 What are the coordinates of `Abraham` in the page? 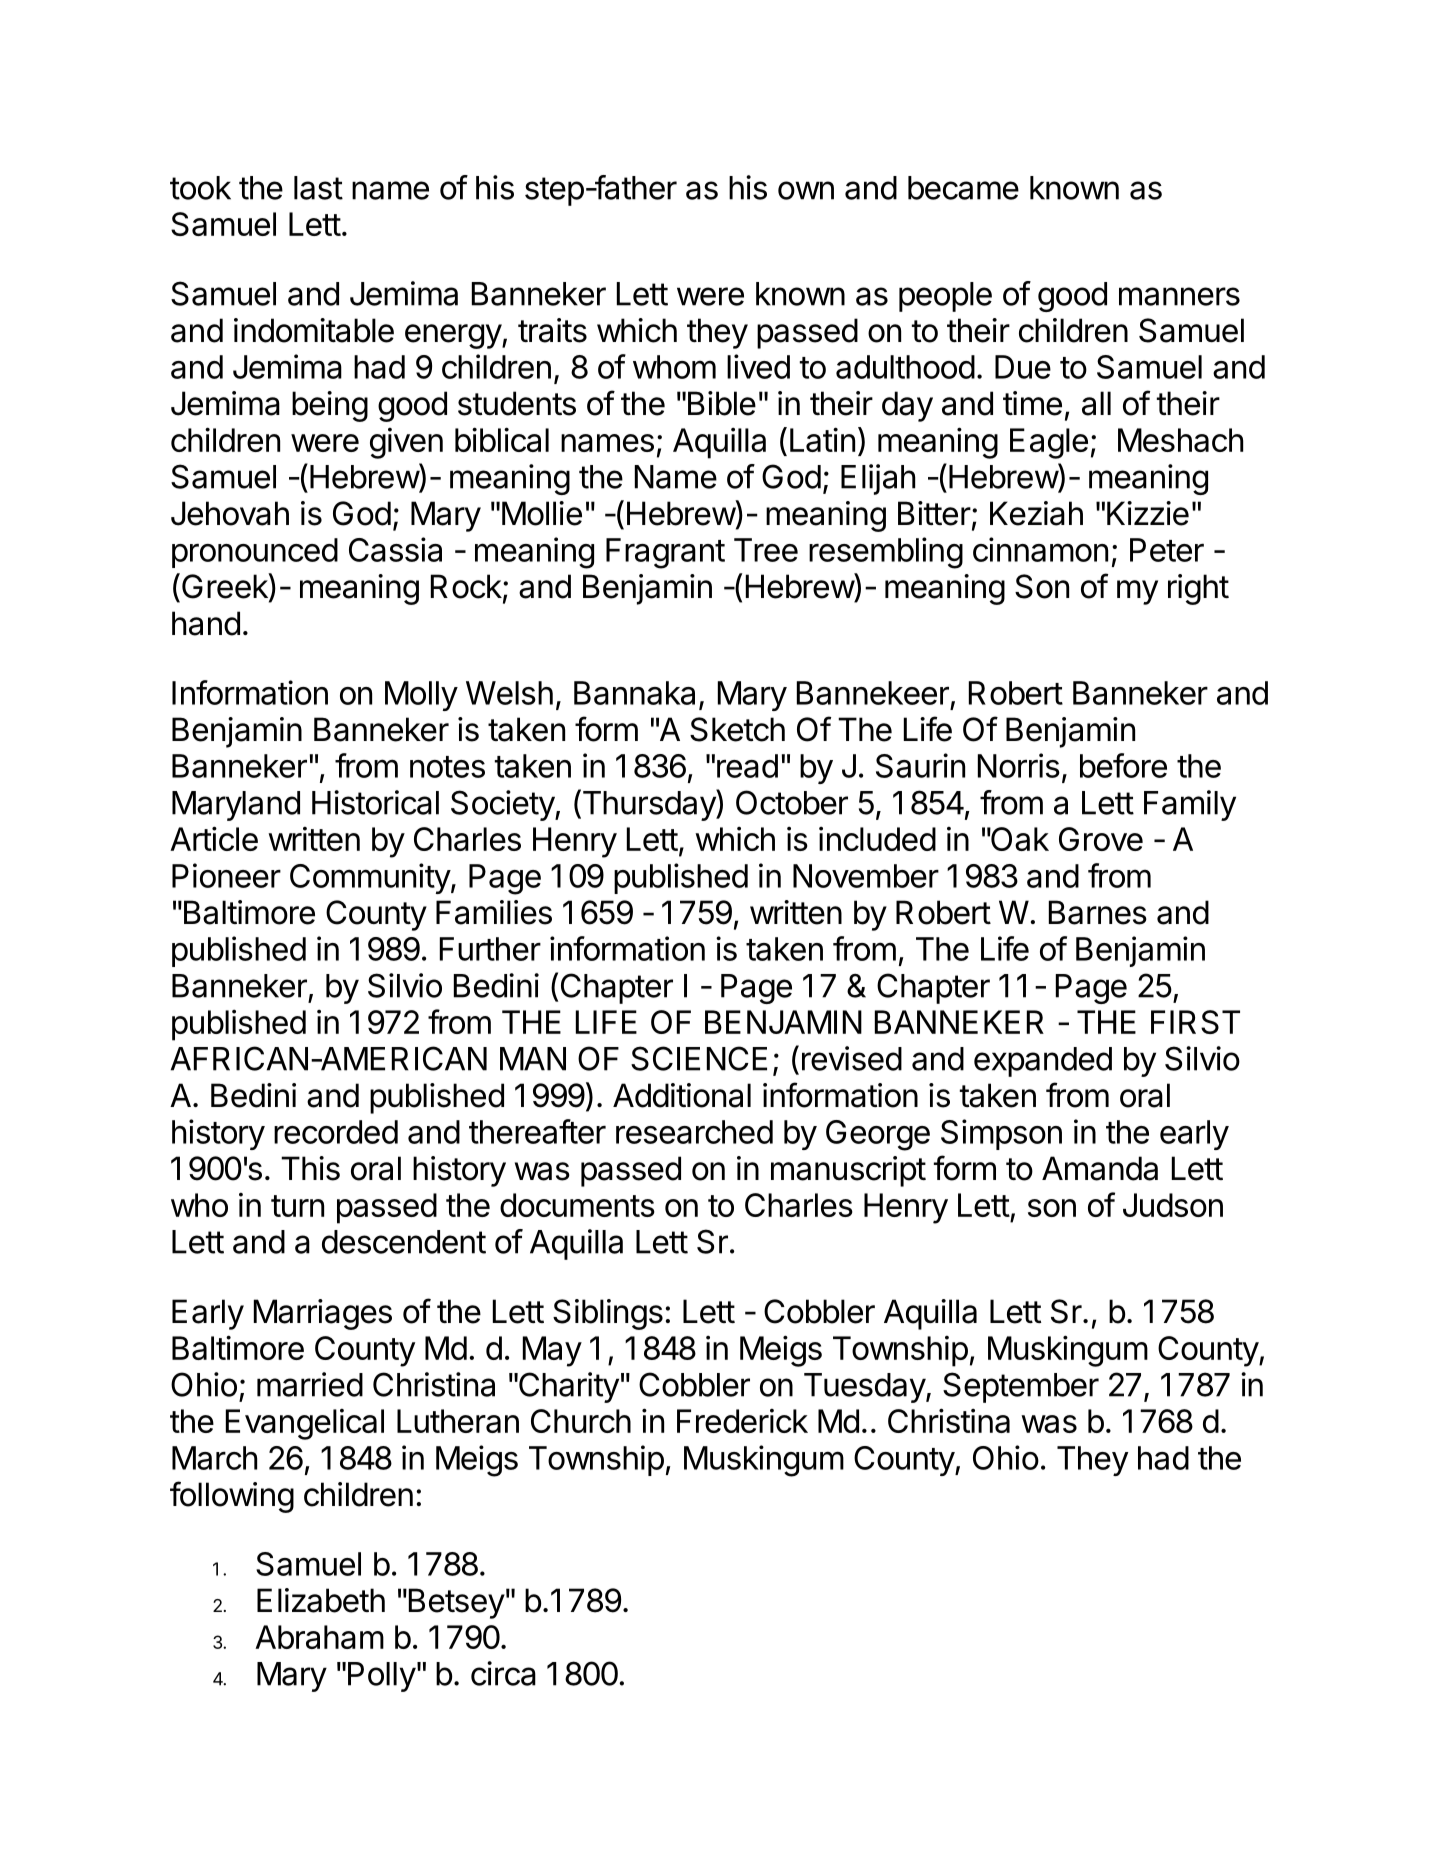 It's located at (319, 1637).
